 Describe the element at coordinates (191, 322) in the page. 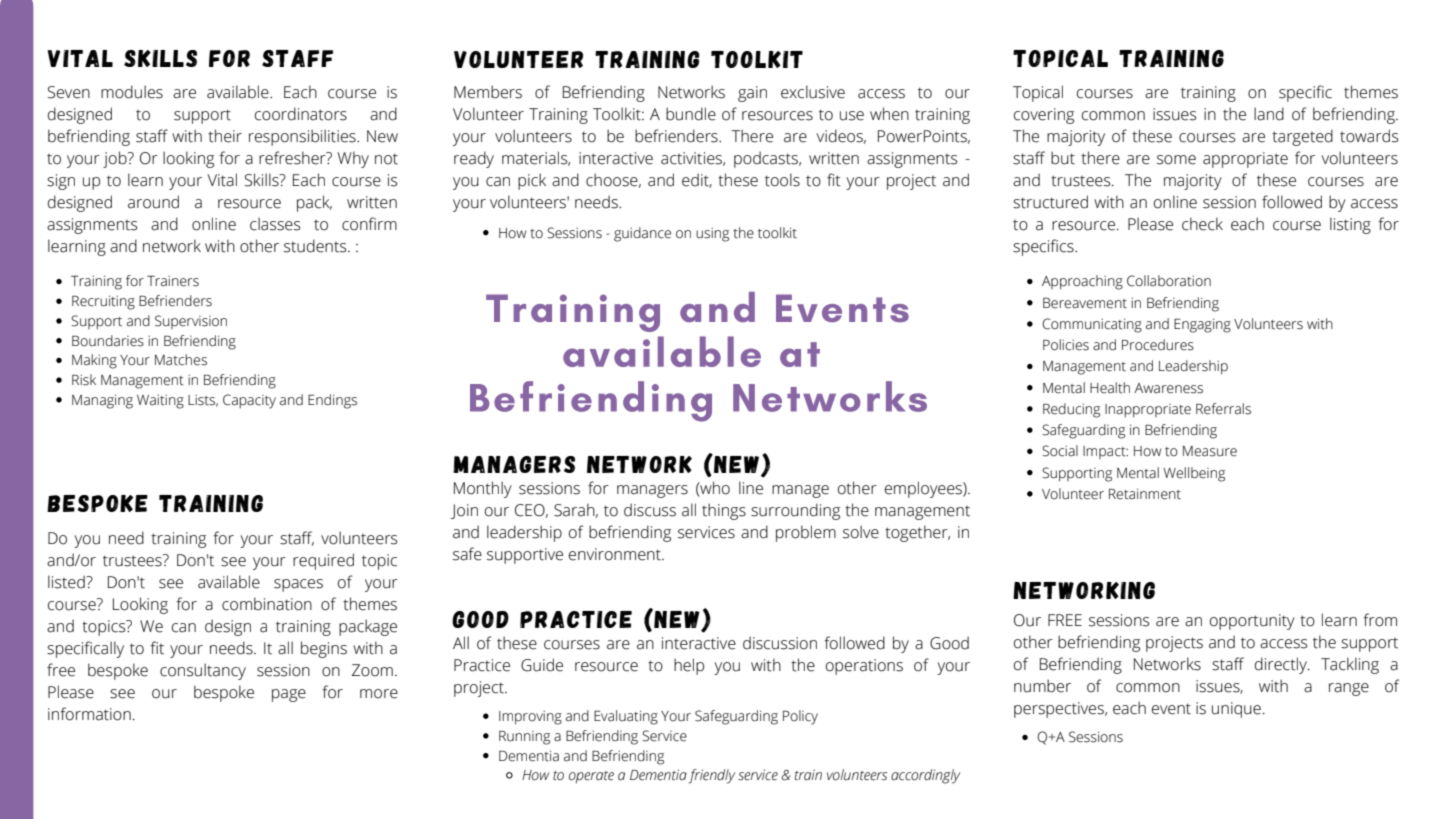

I see `Supervision` at that location.
